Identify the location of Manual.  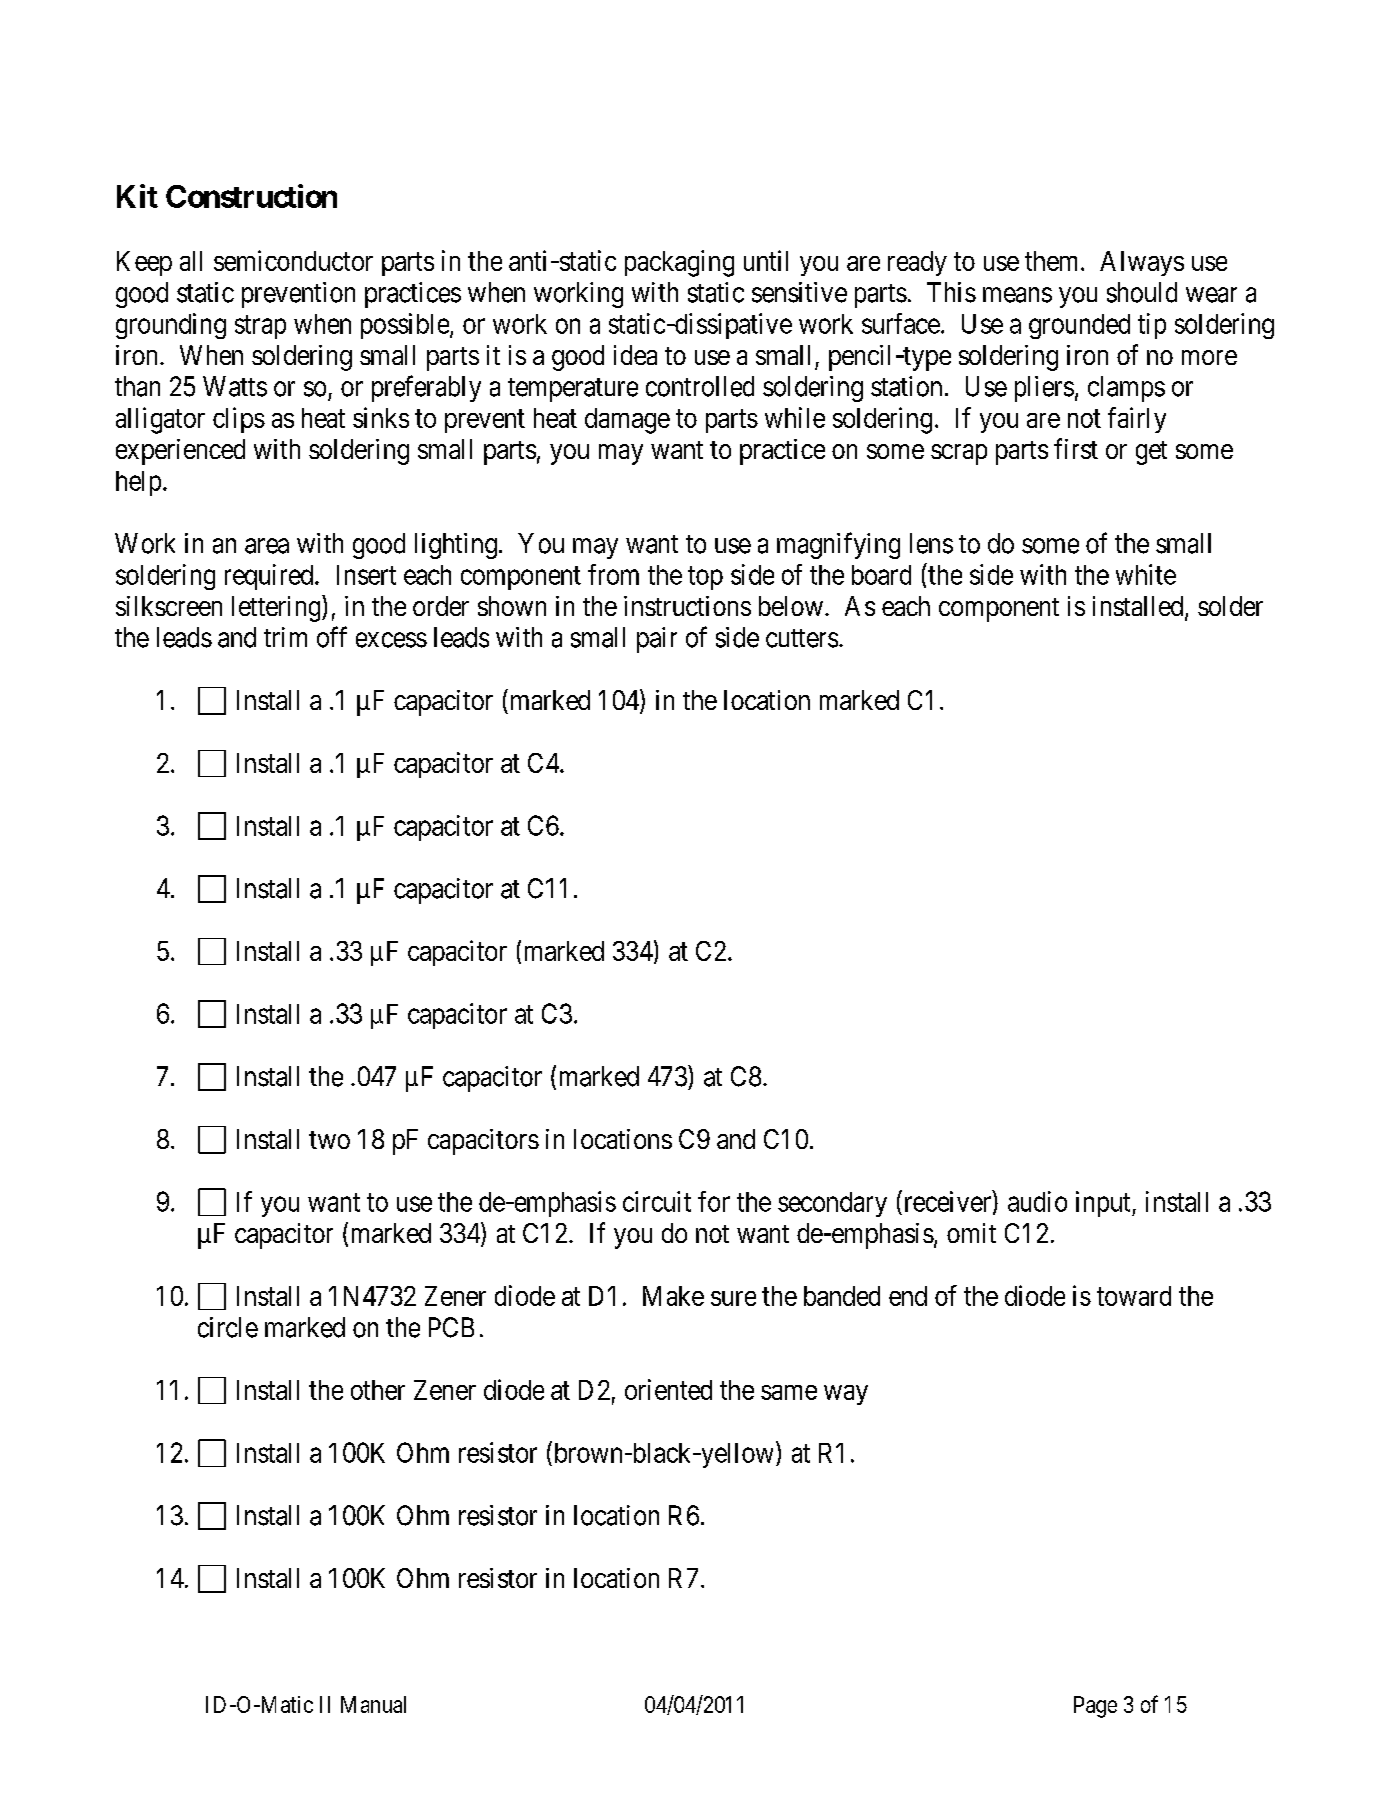
(373, 1704).
